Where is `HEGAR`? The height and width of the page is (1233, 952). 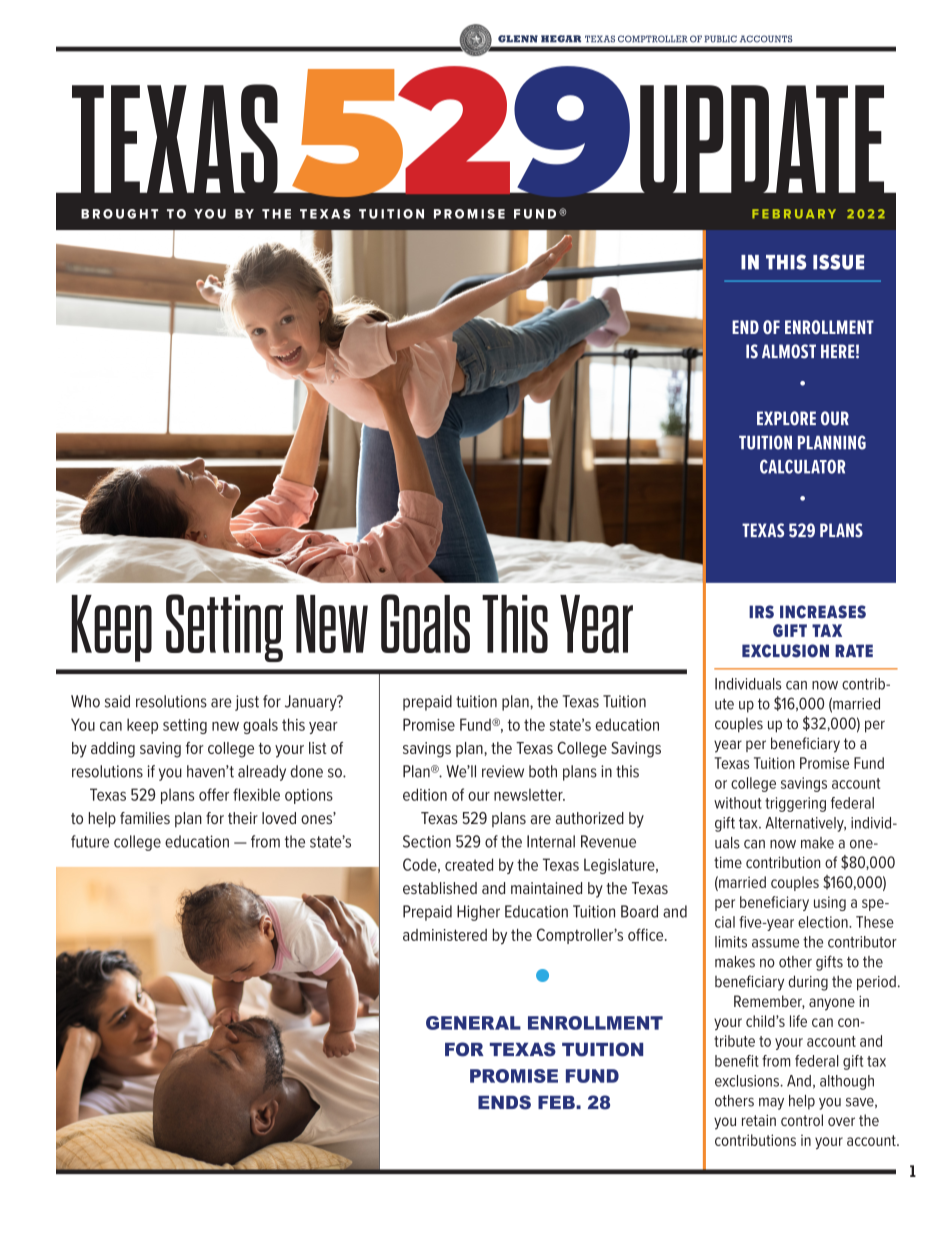
HEGAR is located at coordinates (561, 39).
